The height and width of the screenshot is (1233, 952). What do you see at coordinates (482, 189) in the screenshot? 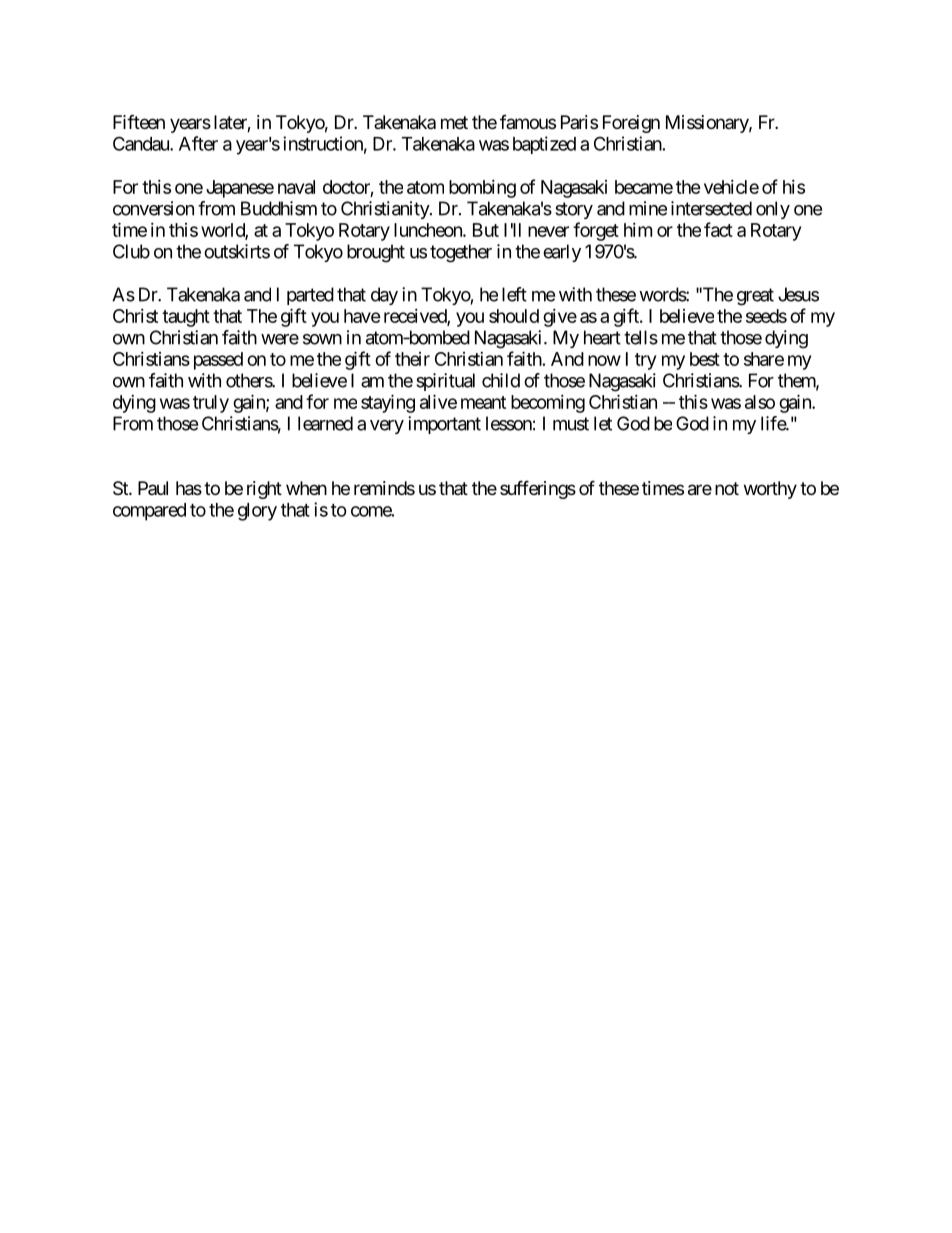
I see `bombing` at bounding box center [482, 189].
